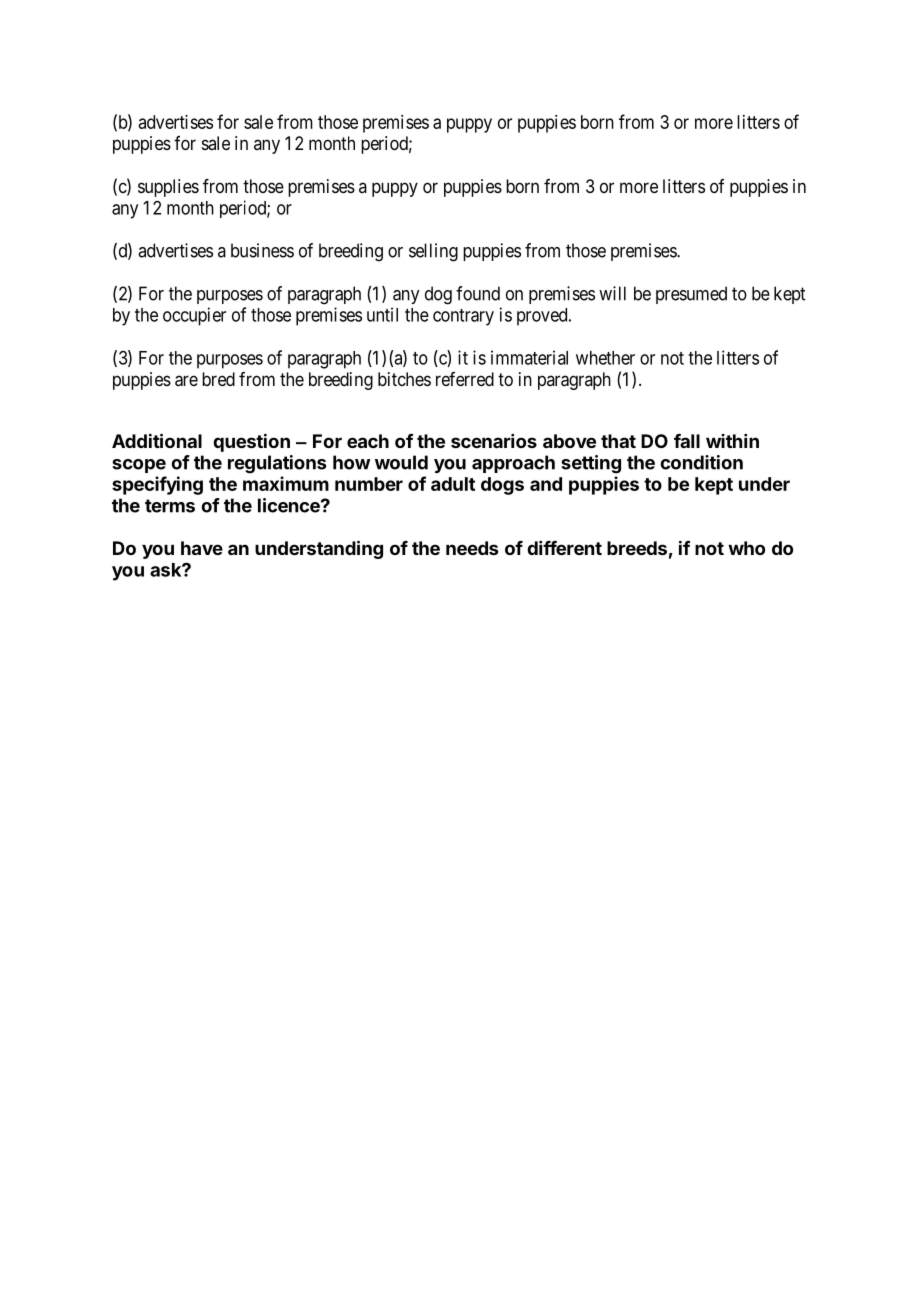 The width and height of the page is (924, 1308). What do you see at coordinates (202, 548) in the page?
I see `have` at bounding box center [202, 548].
